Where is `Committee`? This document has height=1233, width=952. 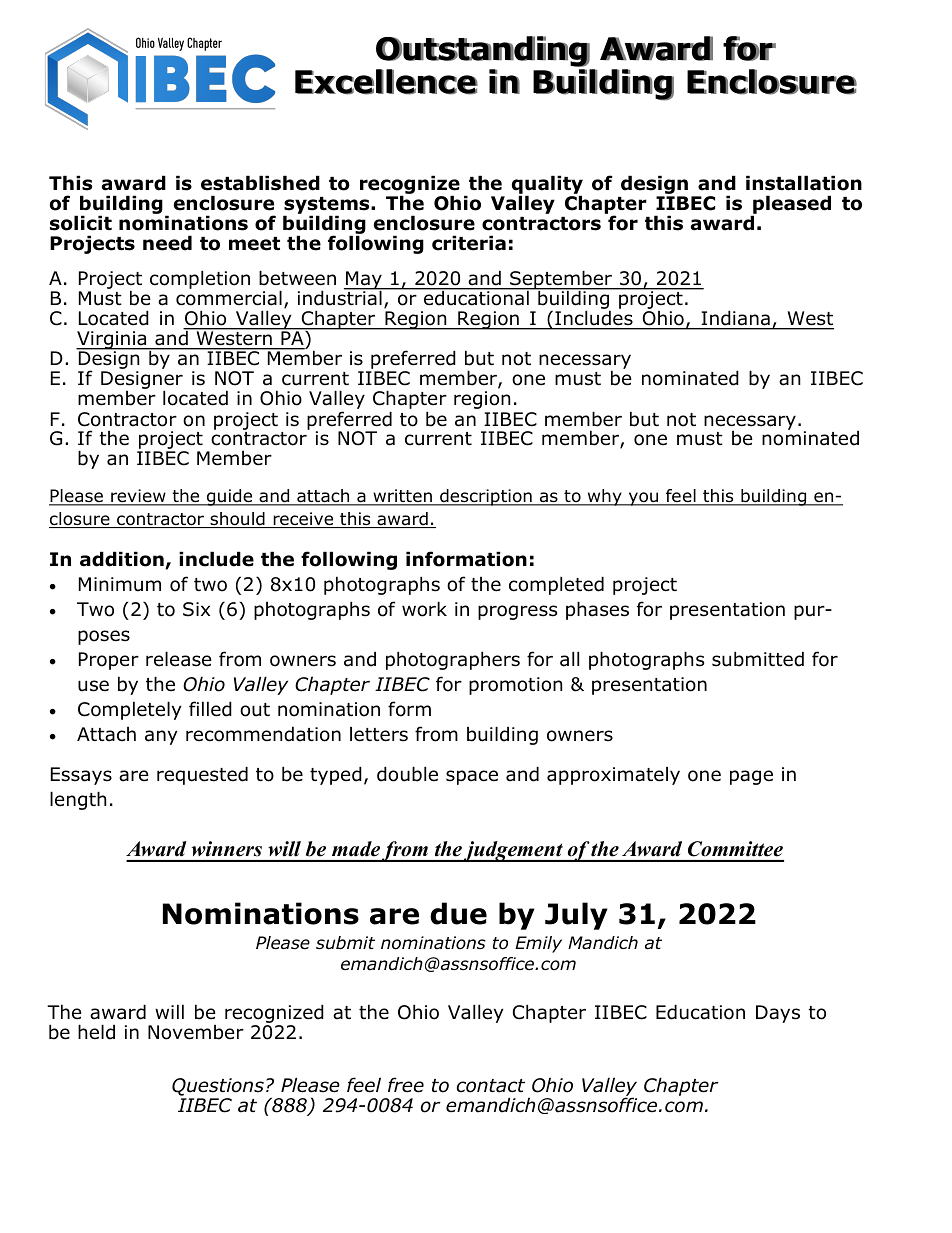 Committee is located at coordinates (735, 849).
